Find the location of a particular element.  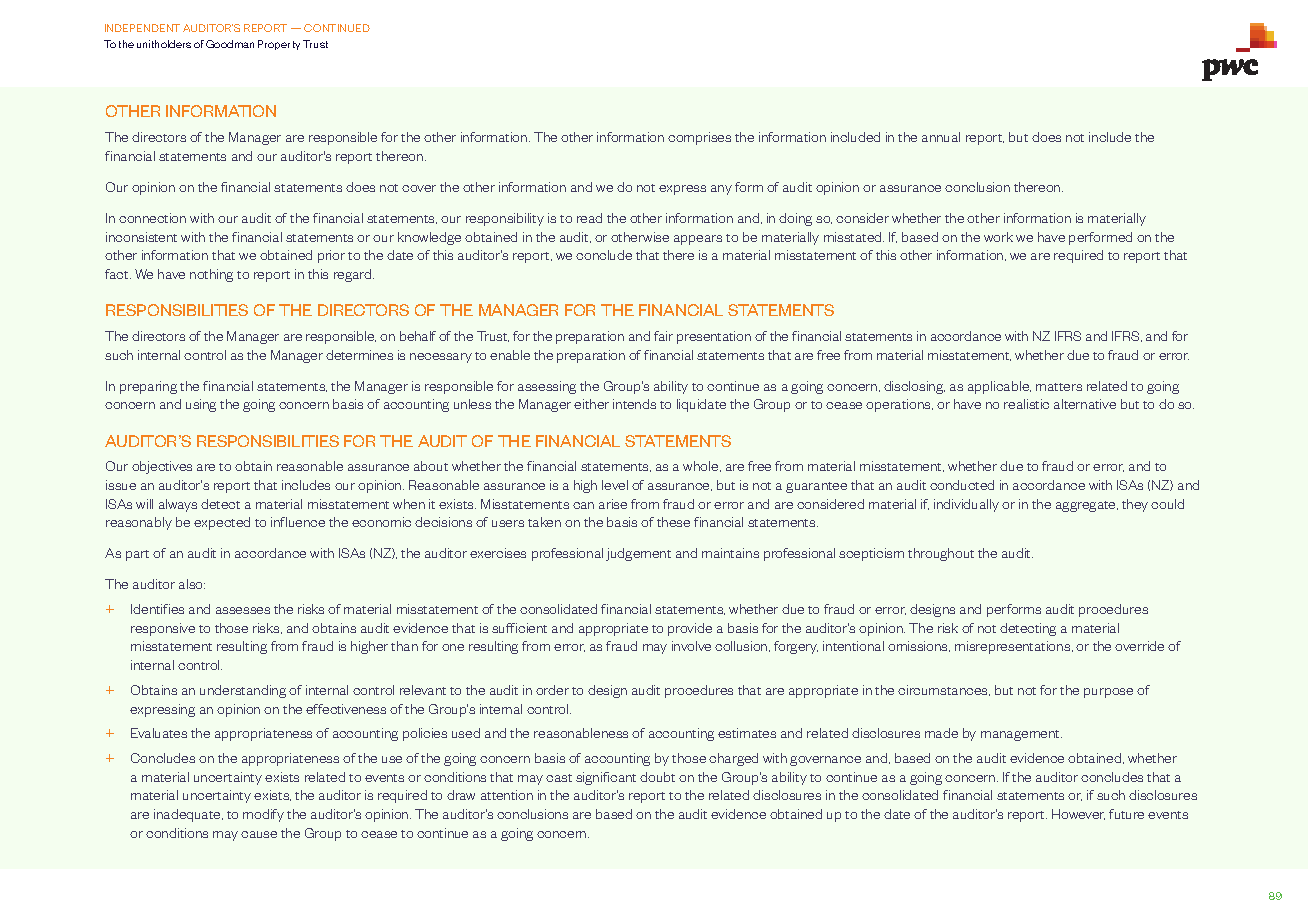

comprises is located at coordinates (699, 138).
